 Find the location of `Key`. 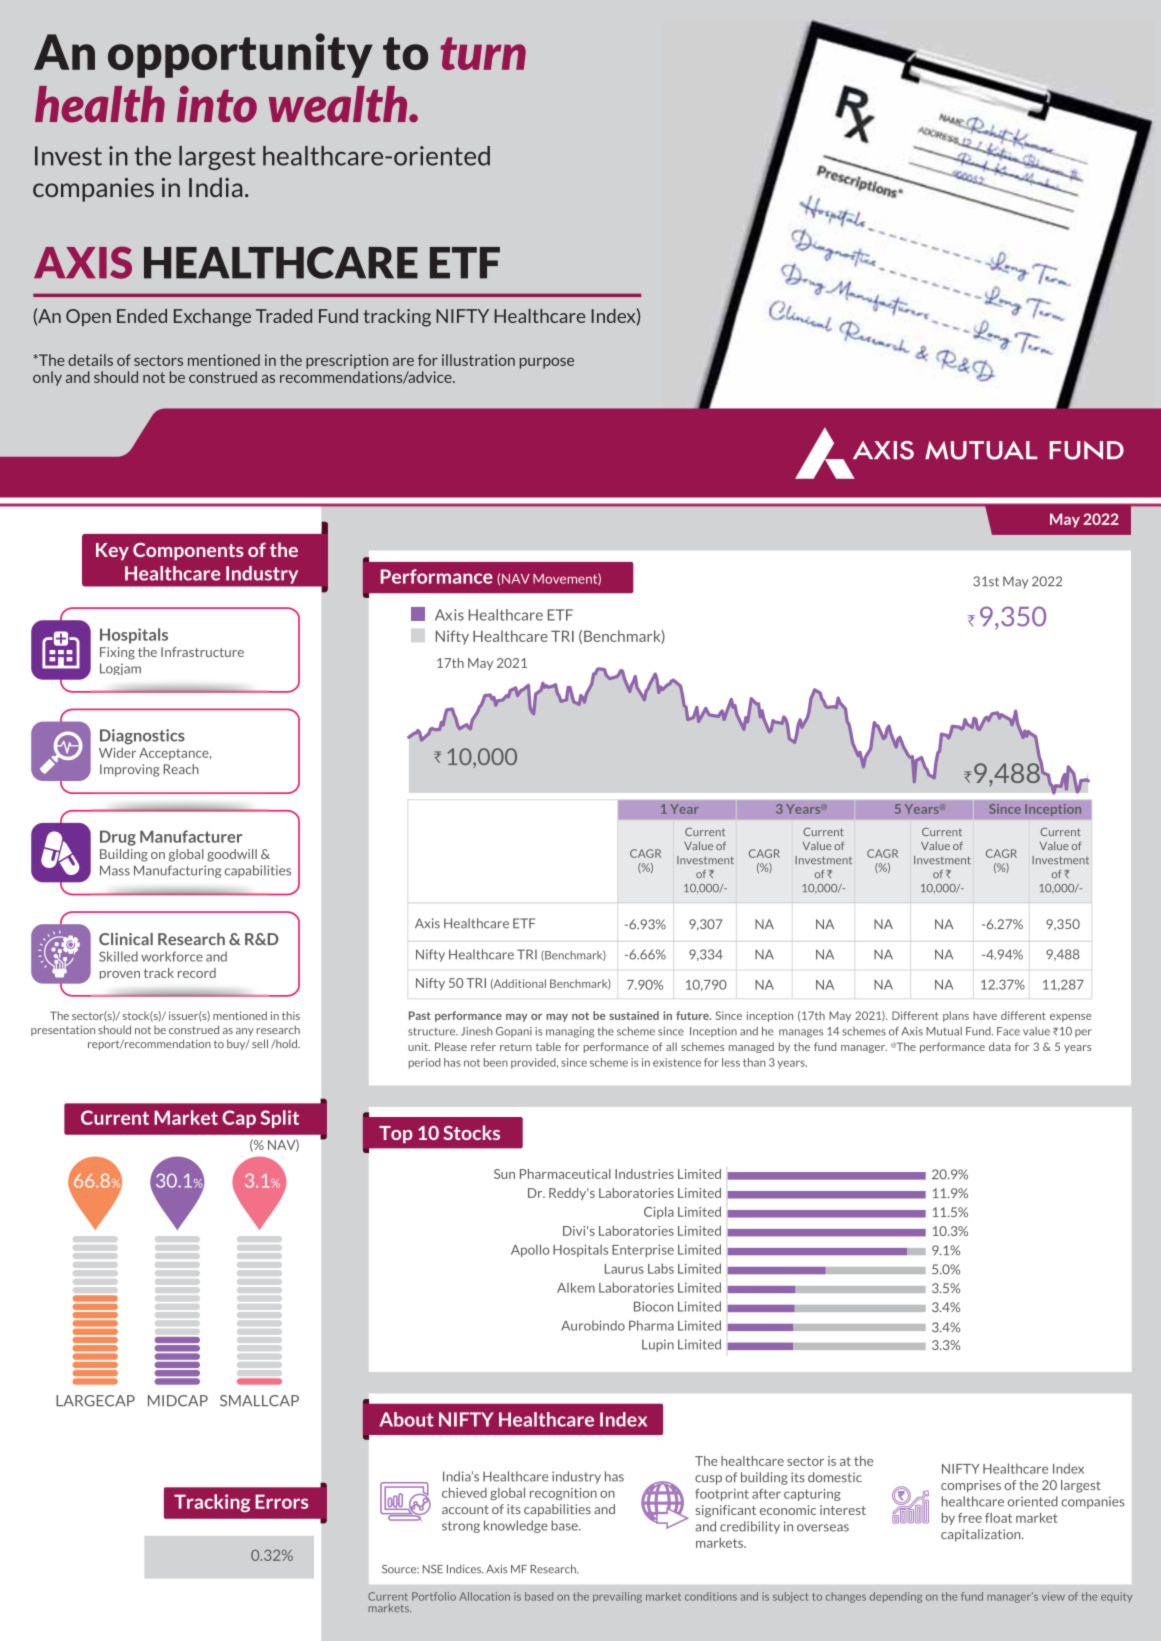

Key is located at coordinates (112, 551).
